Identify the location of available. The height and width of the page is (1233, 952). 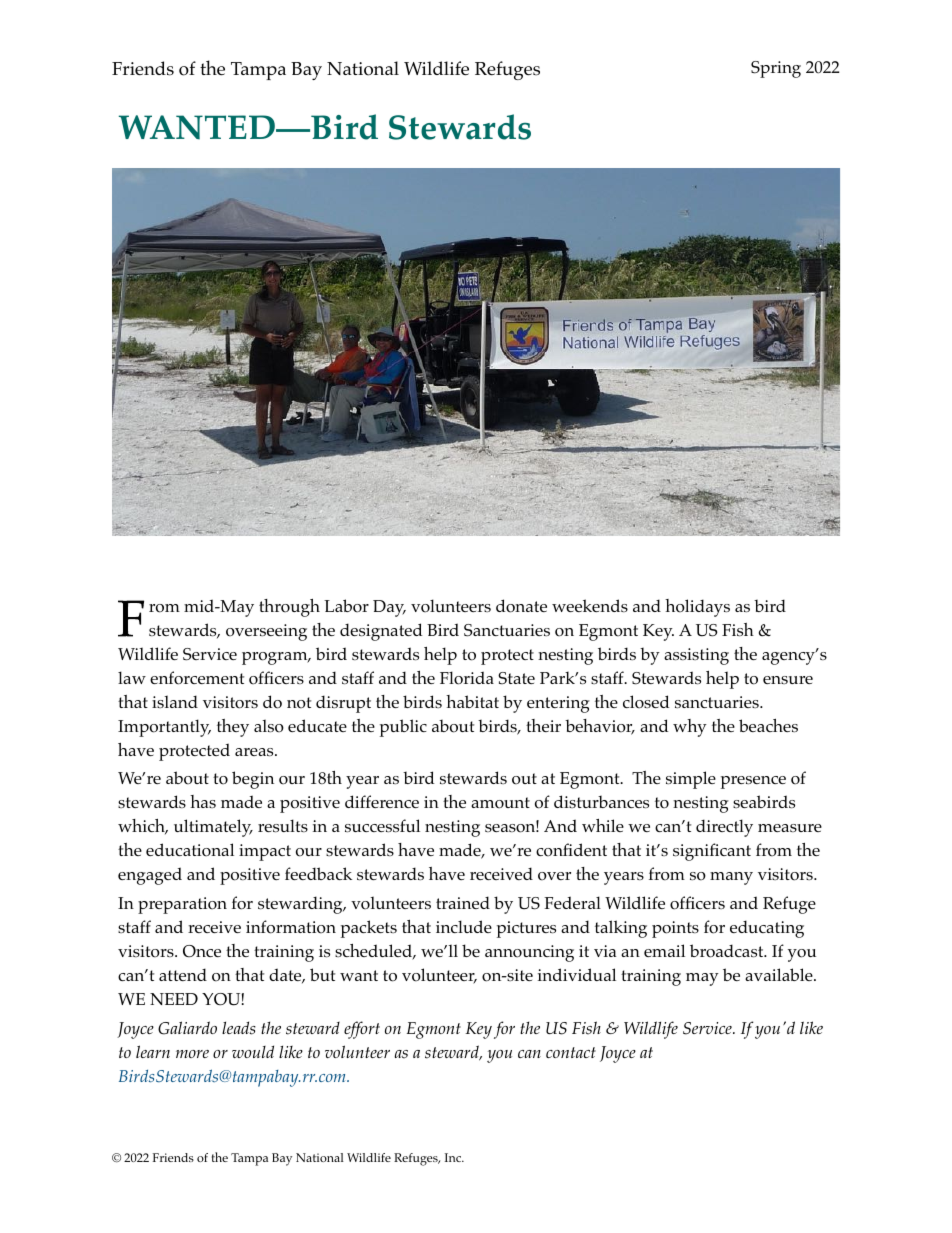
(780, 974).
